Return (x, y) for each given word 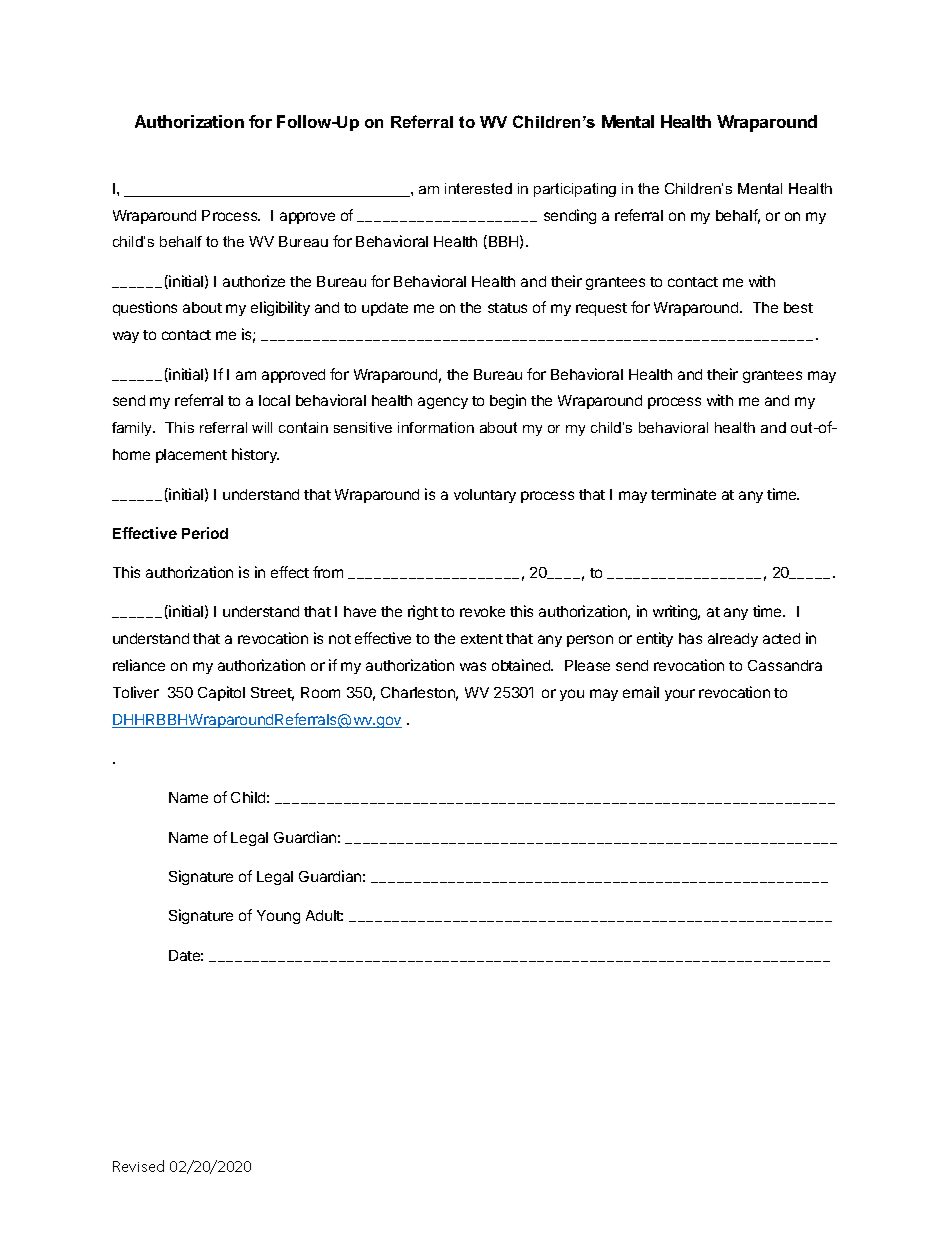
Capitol (221, 693)
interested (478, 188)
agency (443, 403)
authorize (254, 281)
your (680, 695)
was (473, 666)
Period (205, 533)
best (798, 307)
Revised (138, 1166)
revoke (482, 611)
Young (278, 917)
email (641, 692)
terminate (683, 494)
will (262, 427)
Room (320, 692)
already (733, 640)
